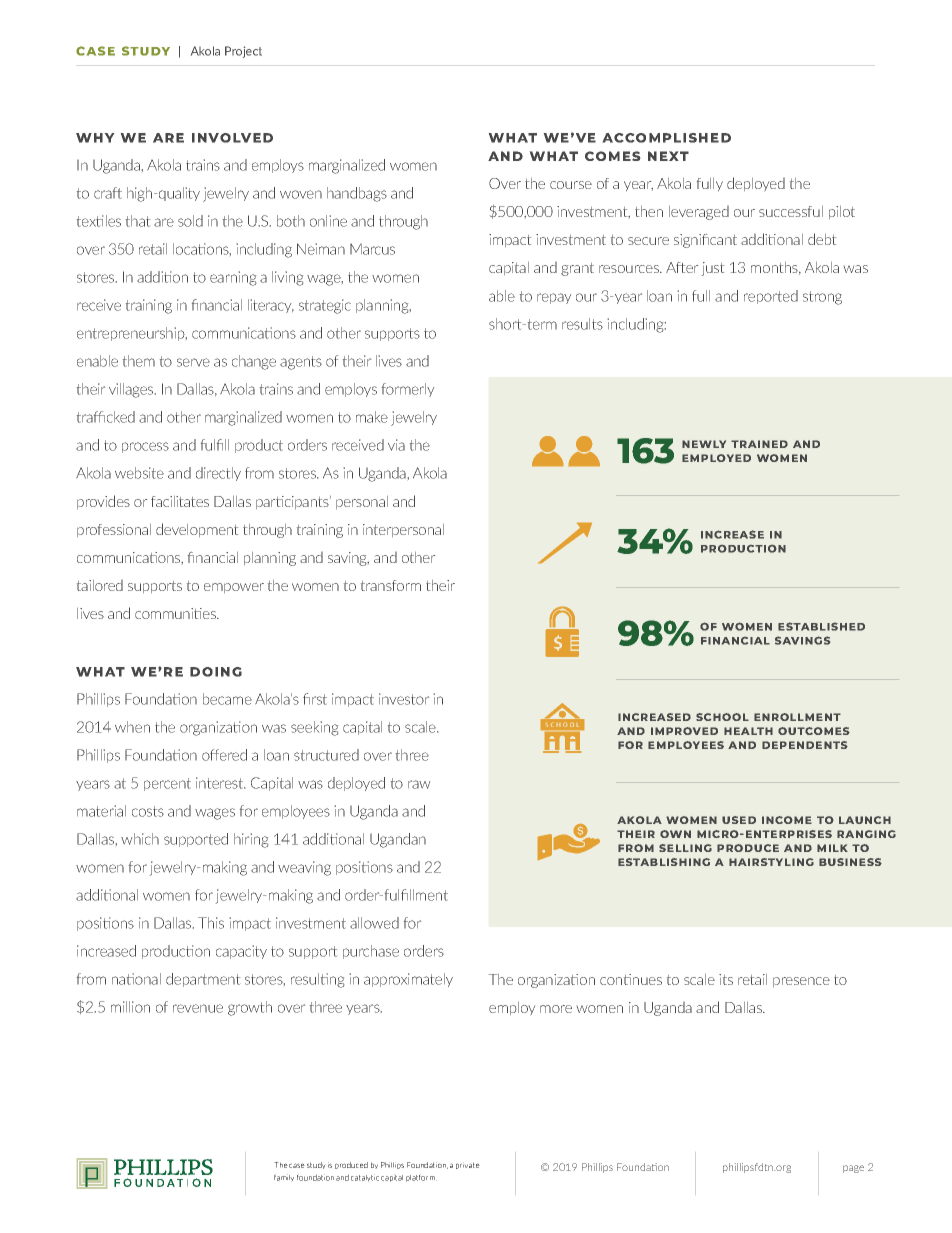 The height and width of the screenshot is (1233, 952). I want to click on course, so click(571, 185).
